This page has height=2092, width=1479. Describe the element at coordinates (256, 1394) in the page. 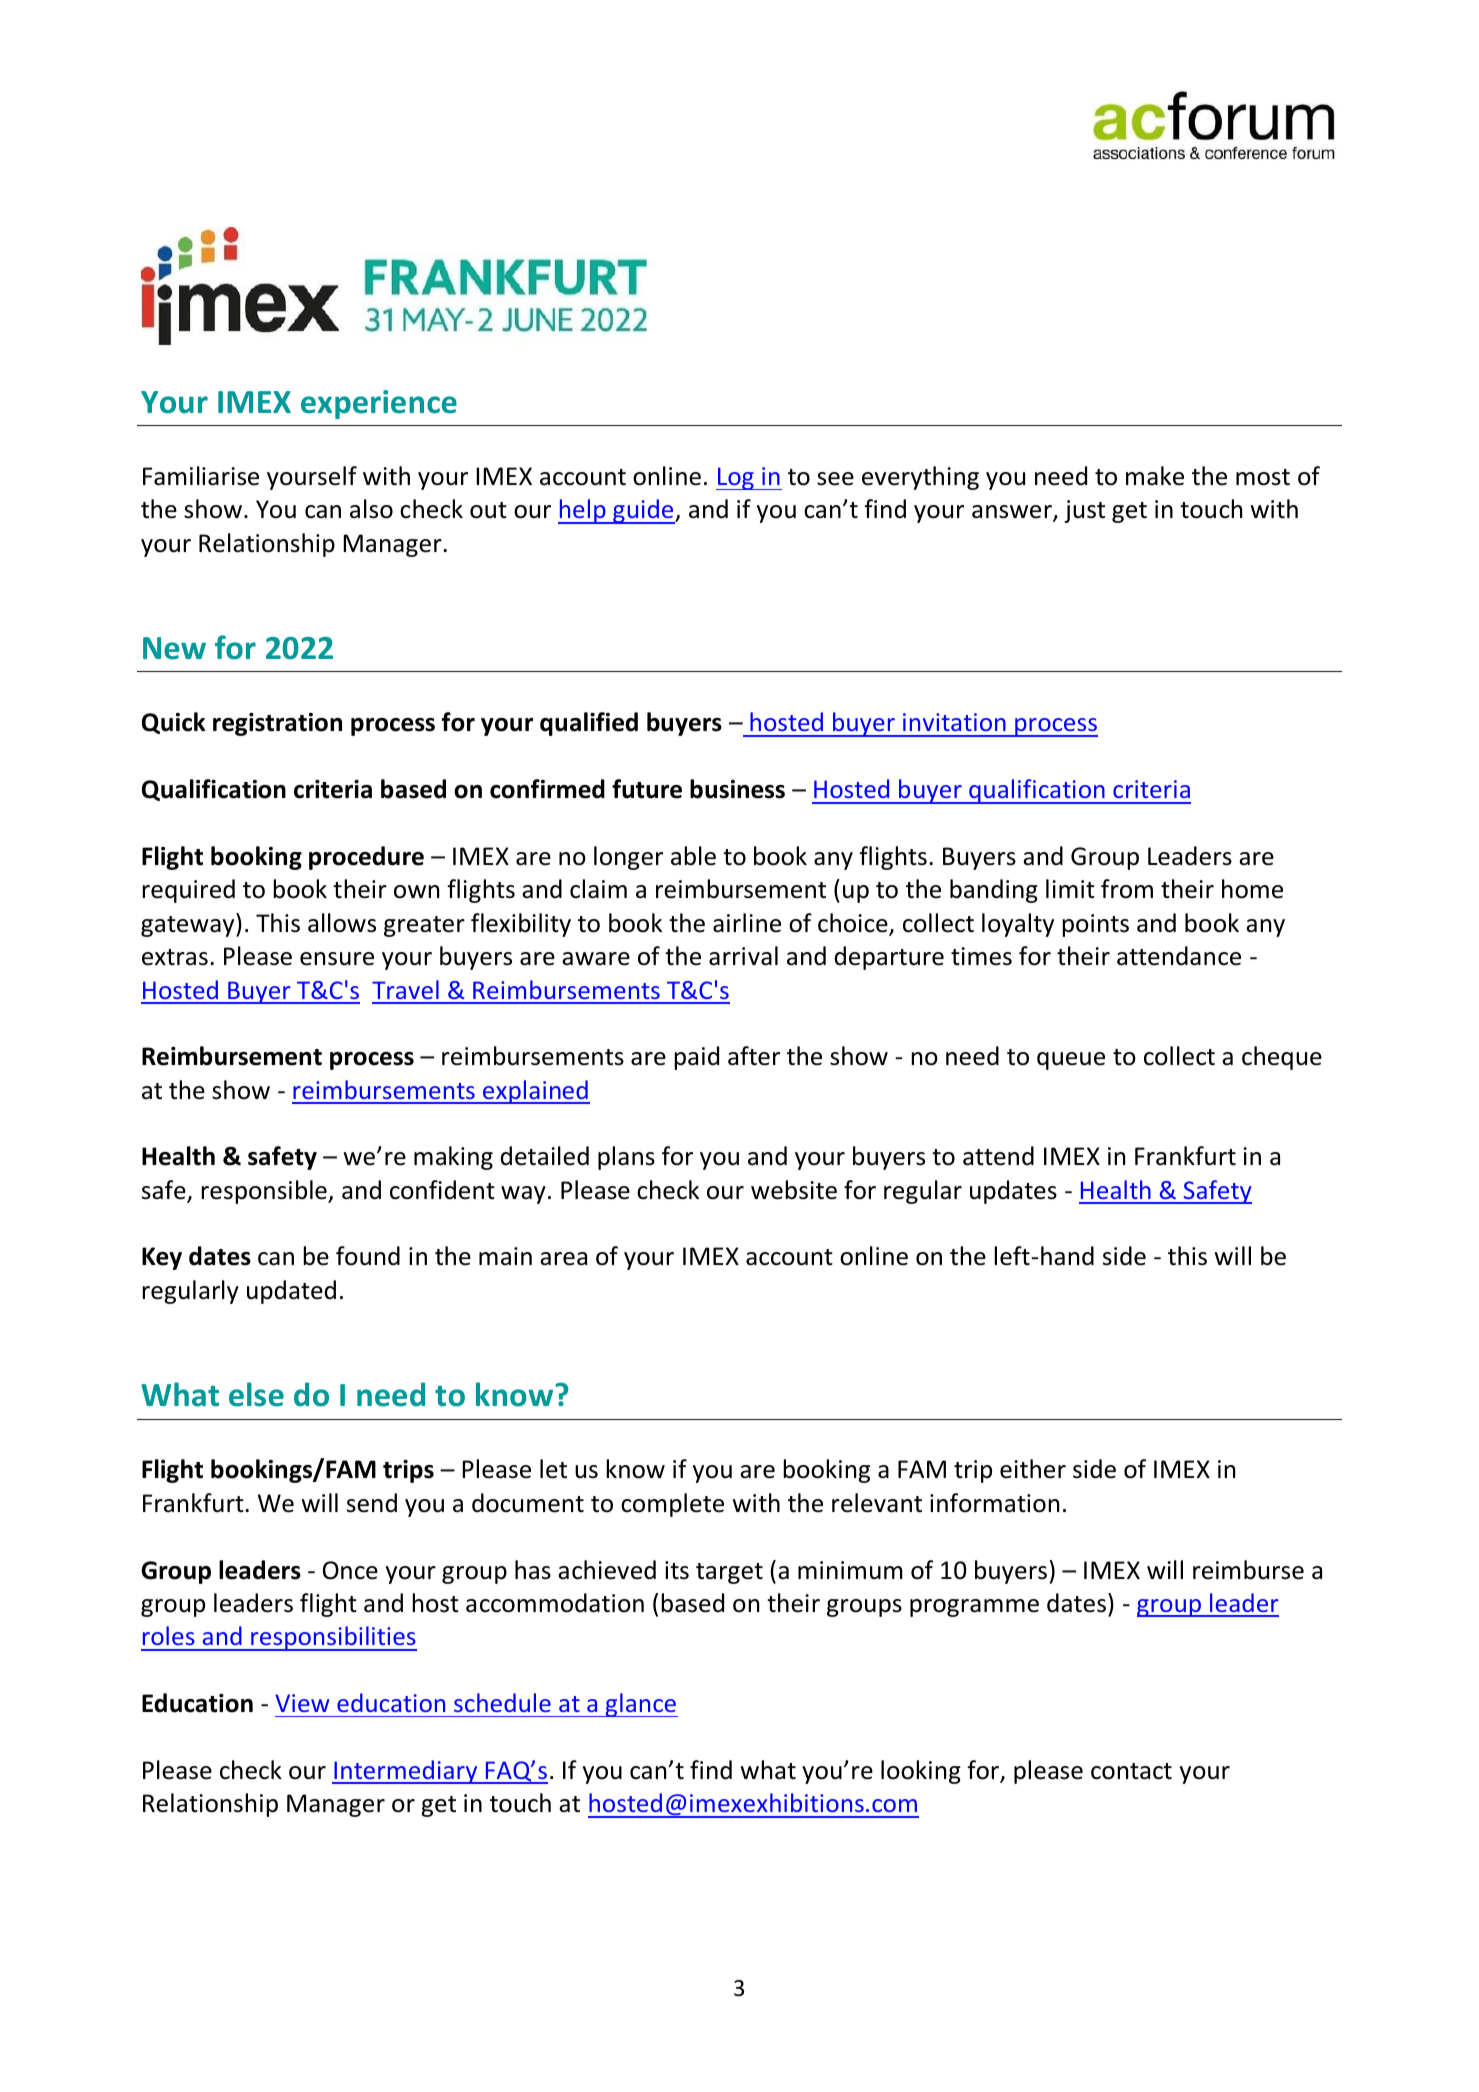

I see `else` at that location.
